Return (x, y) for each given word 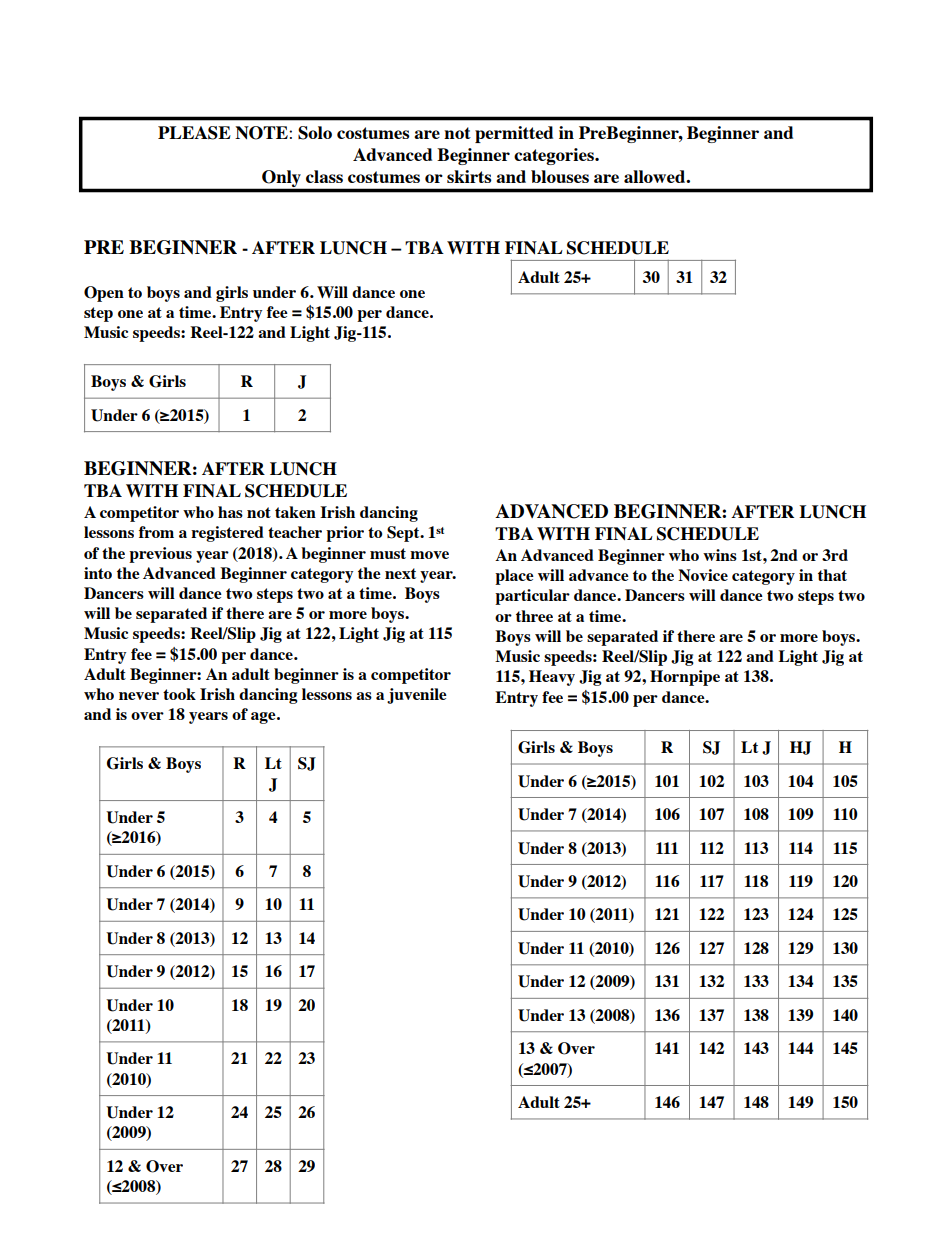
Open (104, 294)
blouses (560, 176)
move (429, 555)
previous (160, 555)
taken (295, 512)
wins (720, 555)
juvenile (417, 696)
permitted (514, 134)
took (179, 694)
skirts (469, 176)
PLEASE (194, 133)
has (230, 512)
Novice (703, 575)
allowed (655, 176)
